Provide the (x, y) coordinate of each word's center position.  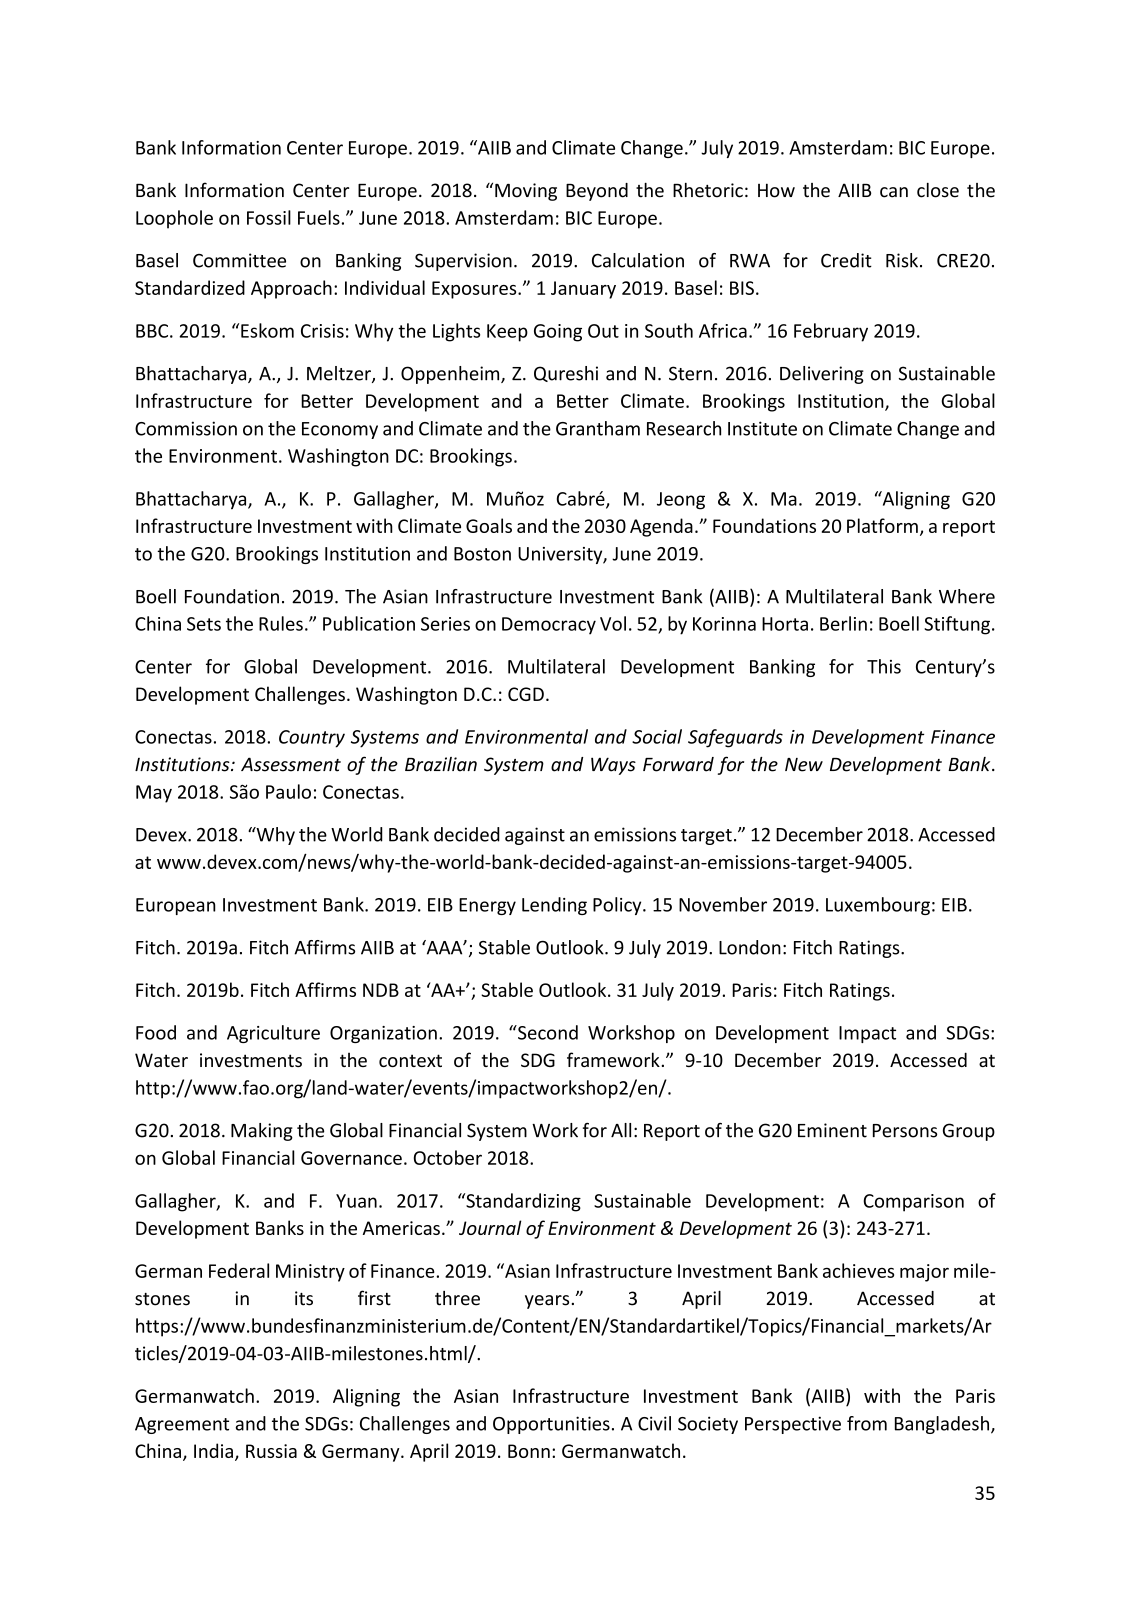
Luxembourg (878, 906)
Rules (281, 623)
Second (547, 1032)
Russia (271, 1451)
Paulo (288, 791)
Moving (526, 192)
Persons (905, 1131)
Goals (489, 525)
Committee (239, 260)
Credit (846, 260)
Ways (613, 766)
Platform (882, 525)
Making (262, 1132)
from (867, 1423)
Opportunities (551, 1425)
